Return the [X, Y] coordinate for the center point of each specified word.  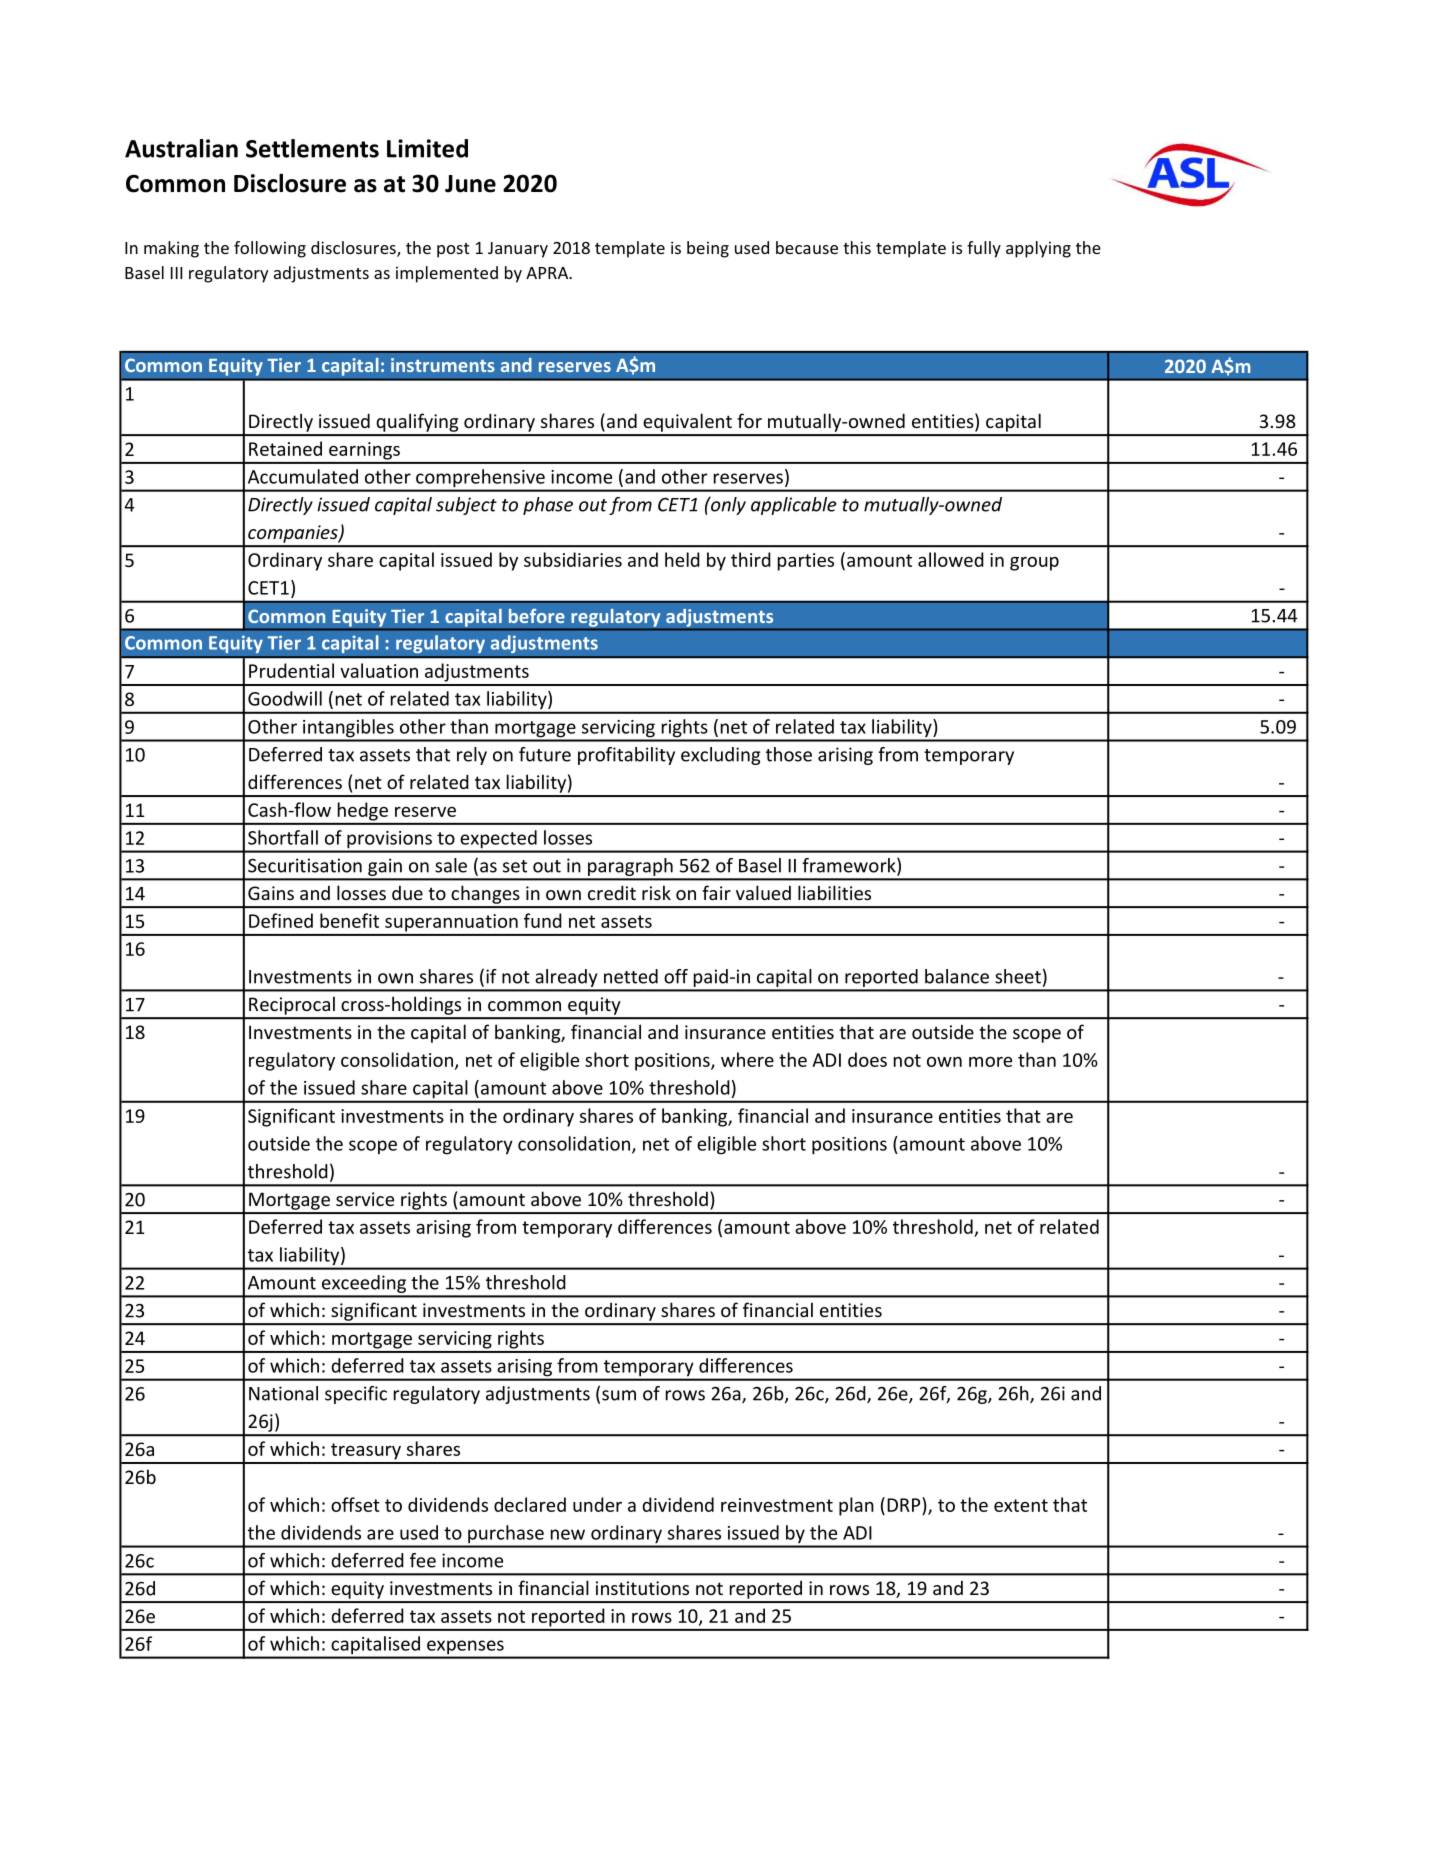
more [990, 1062]
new [568, 1534]
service [365, 1199]
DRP [905, 1504]
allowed [951, 559]
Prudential [291, 670]
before [537, 616]
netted [631, 976]
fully [984, 249]
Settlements [312, 148]
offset [355, 1504]
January [518, 250]
